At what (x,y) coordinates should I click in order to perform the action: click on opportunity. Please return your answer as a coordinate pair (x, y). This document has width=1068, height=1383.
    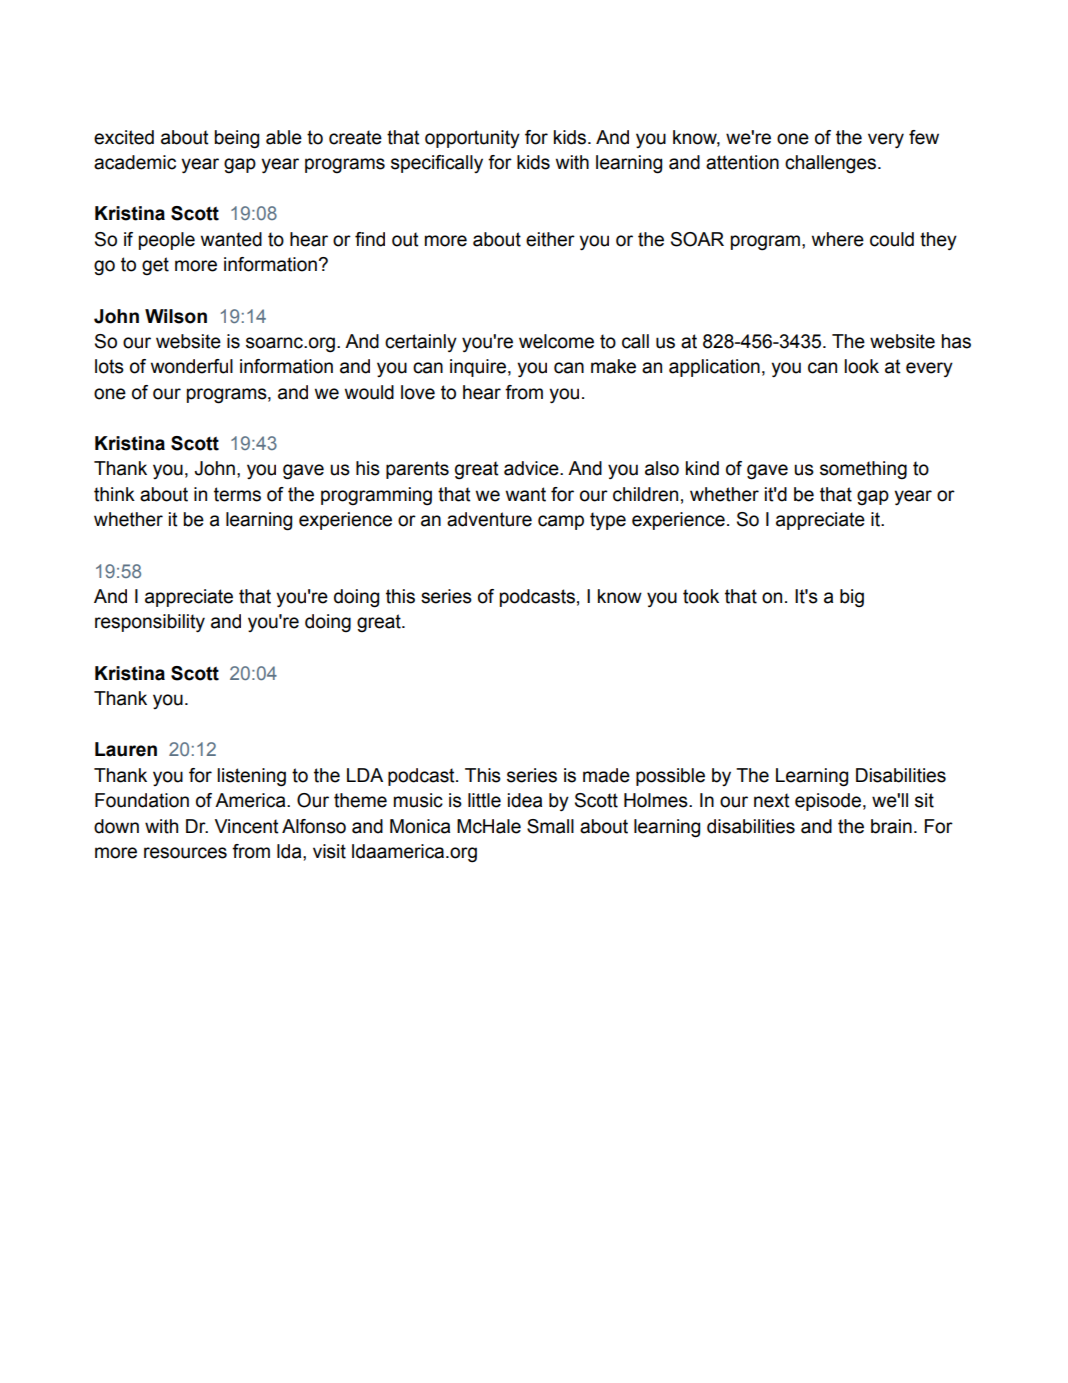
    Looking at the image, I should click on (472, 139).
